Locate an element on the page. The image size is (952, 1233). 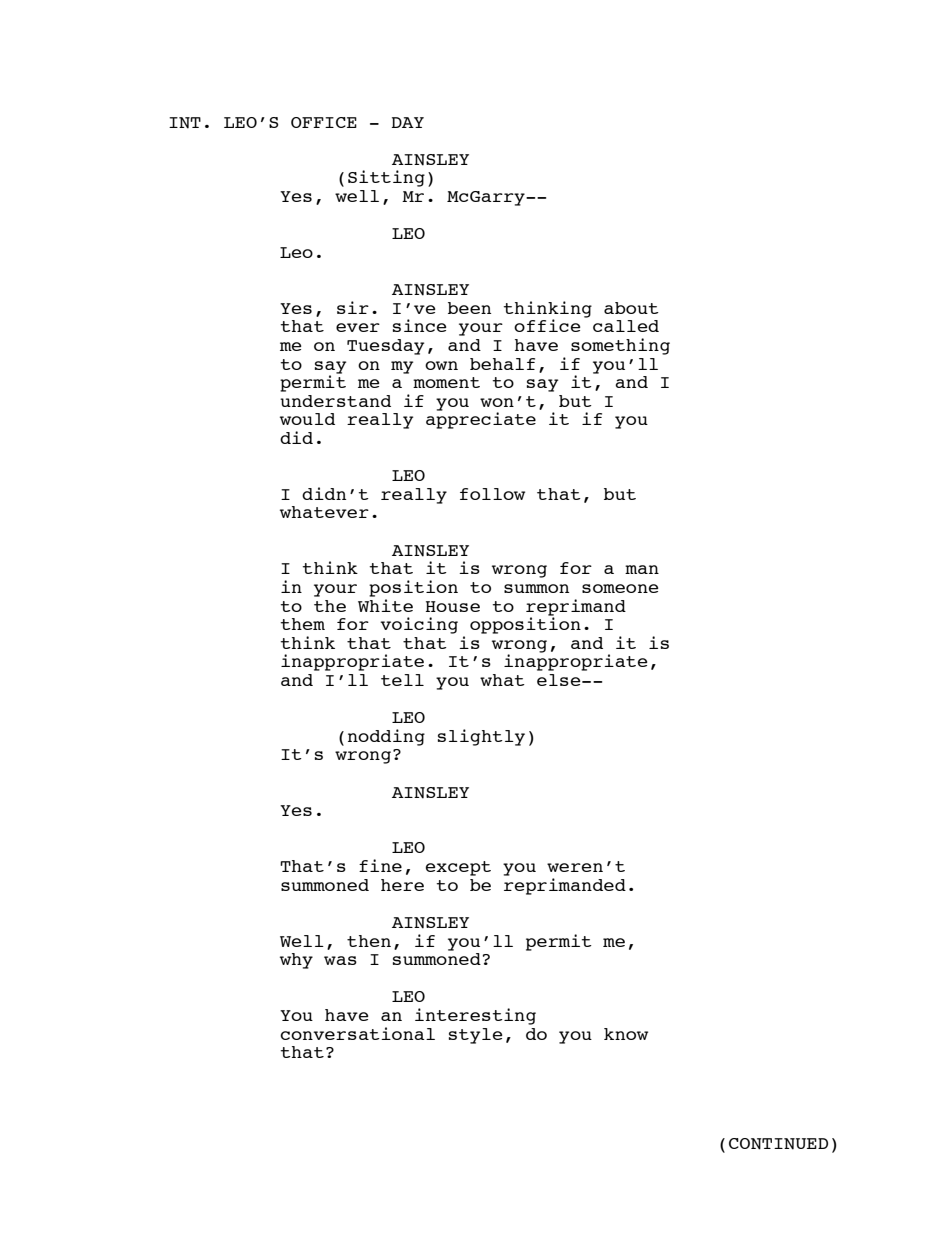
fine is located at coordinates (380, 865).
